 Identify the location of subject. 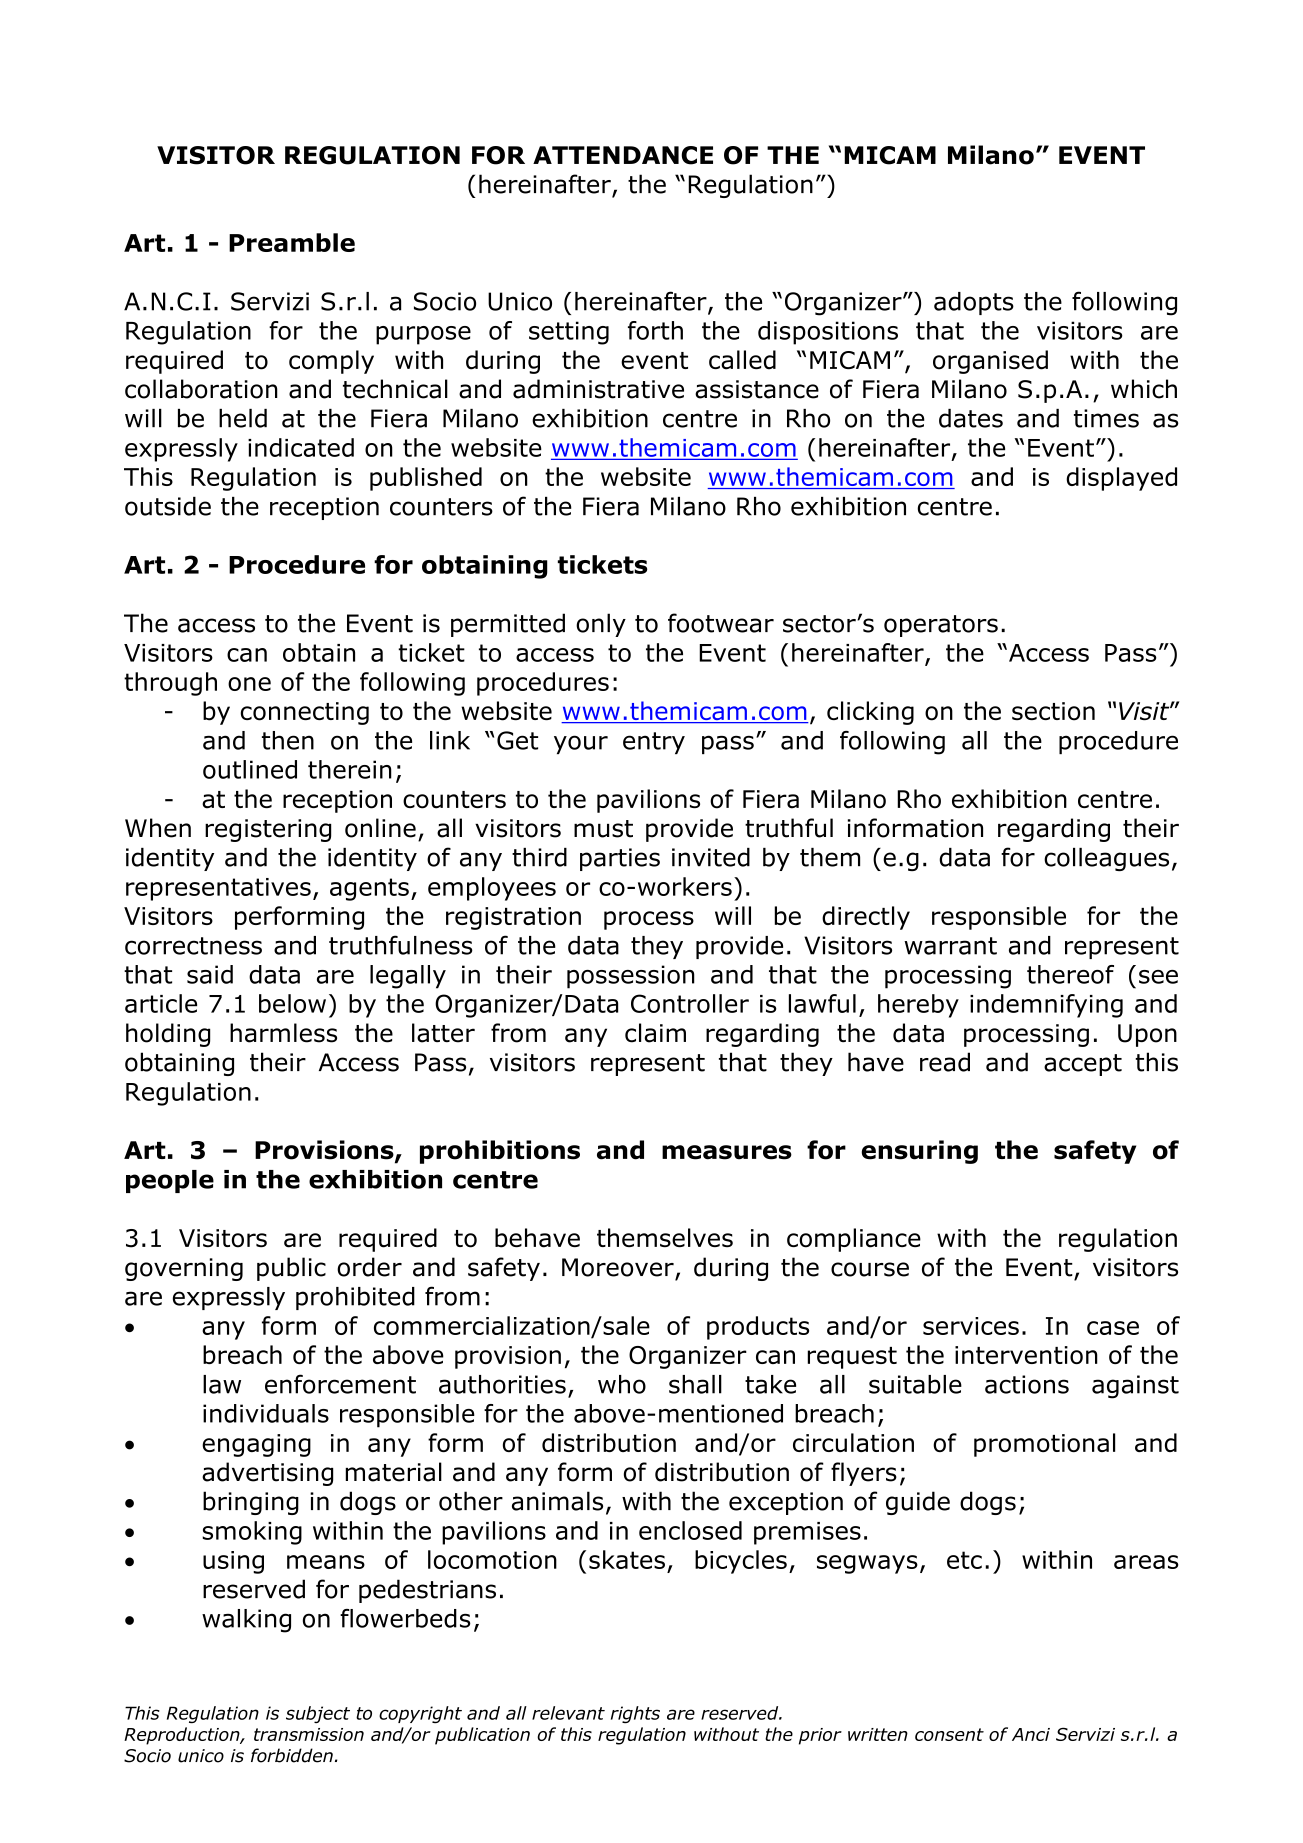
(318, 1714).
